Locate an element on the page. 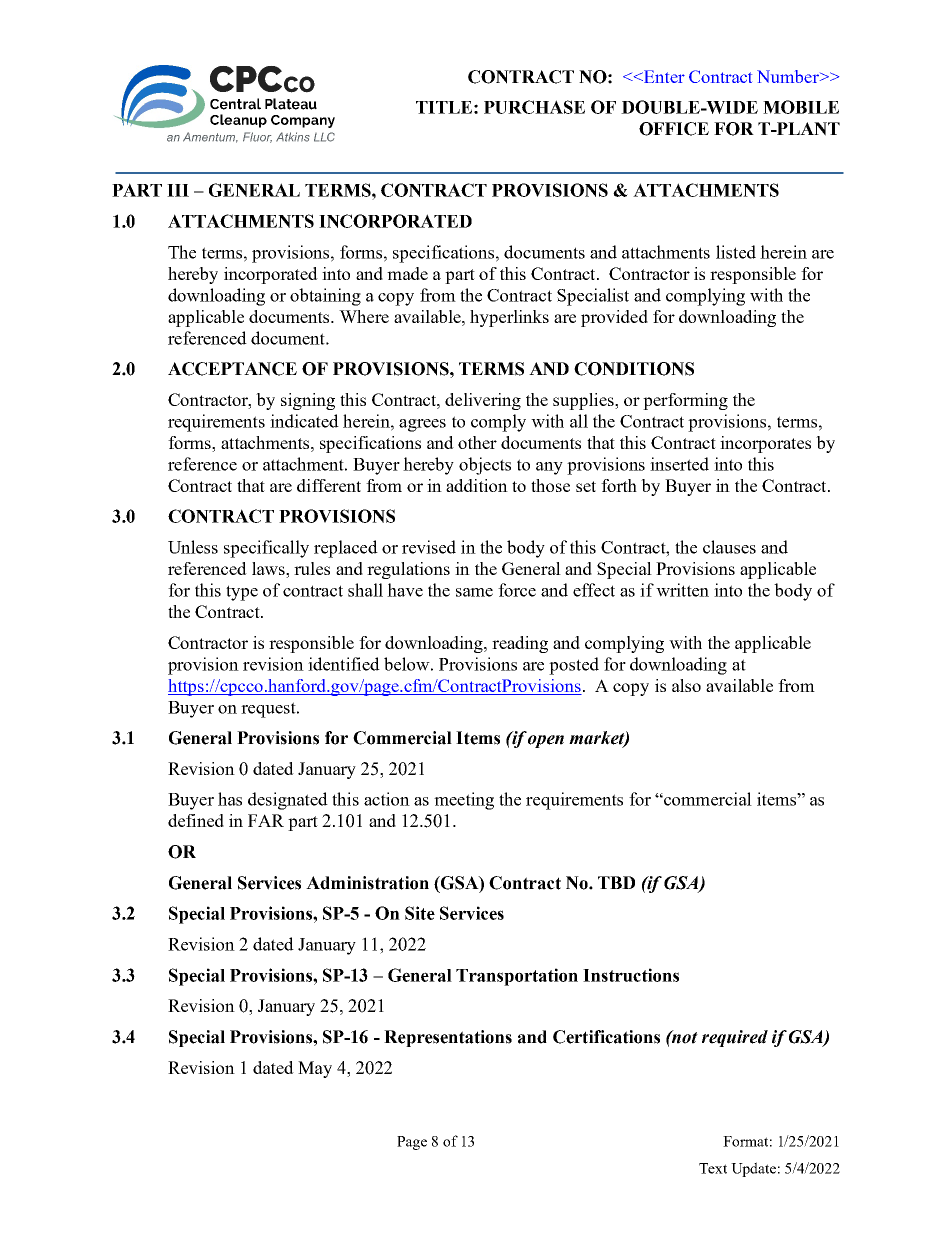 Image resolution: width=952 pixels, height=1233 pixels. May is located at coordinates (315, 1069).
